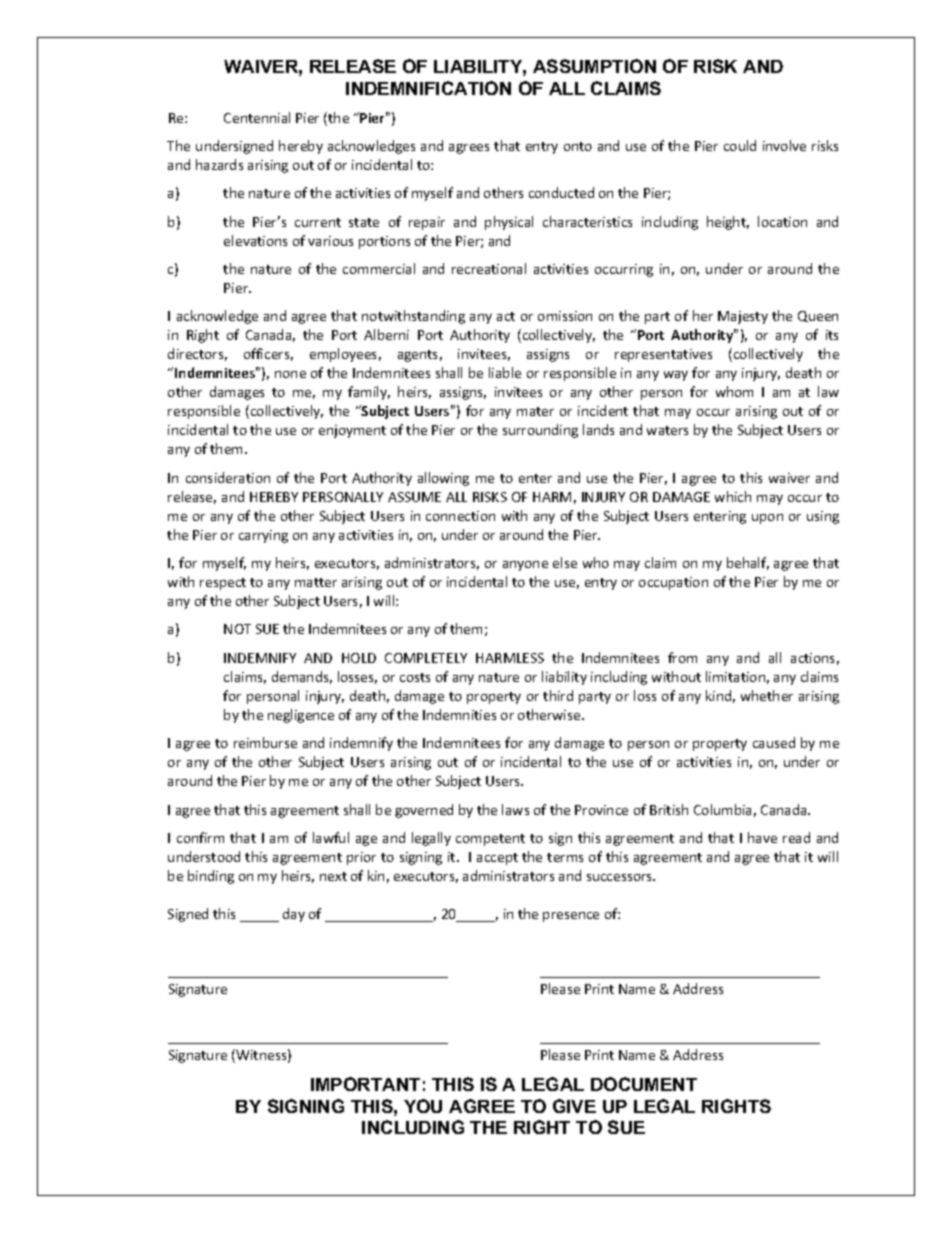 The width and height of the image is (952, 1233). I want to click on laws, so click(515, 809).
